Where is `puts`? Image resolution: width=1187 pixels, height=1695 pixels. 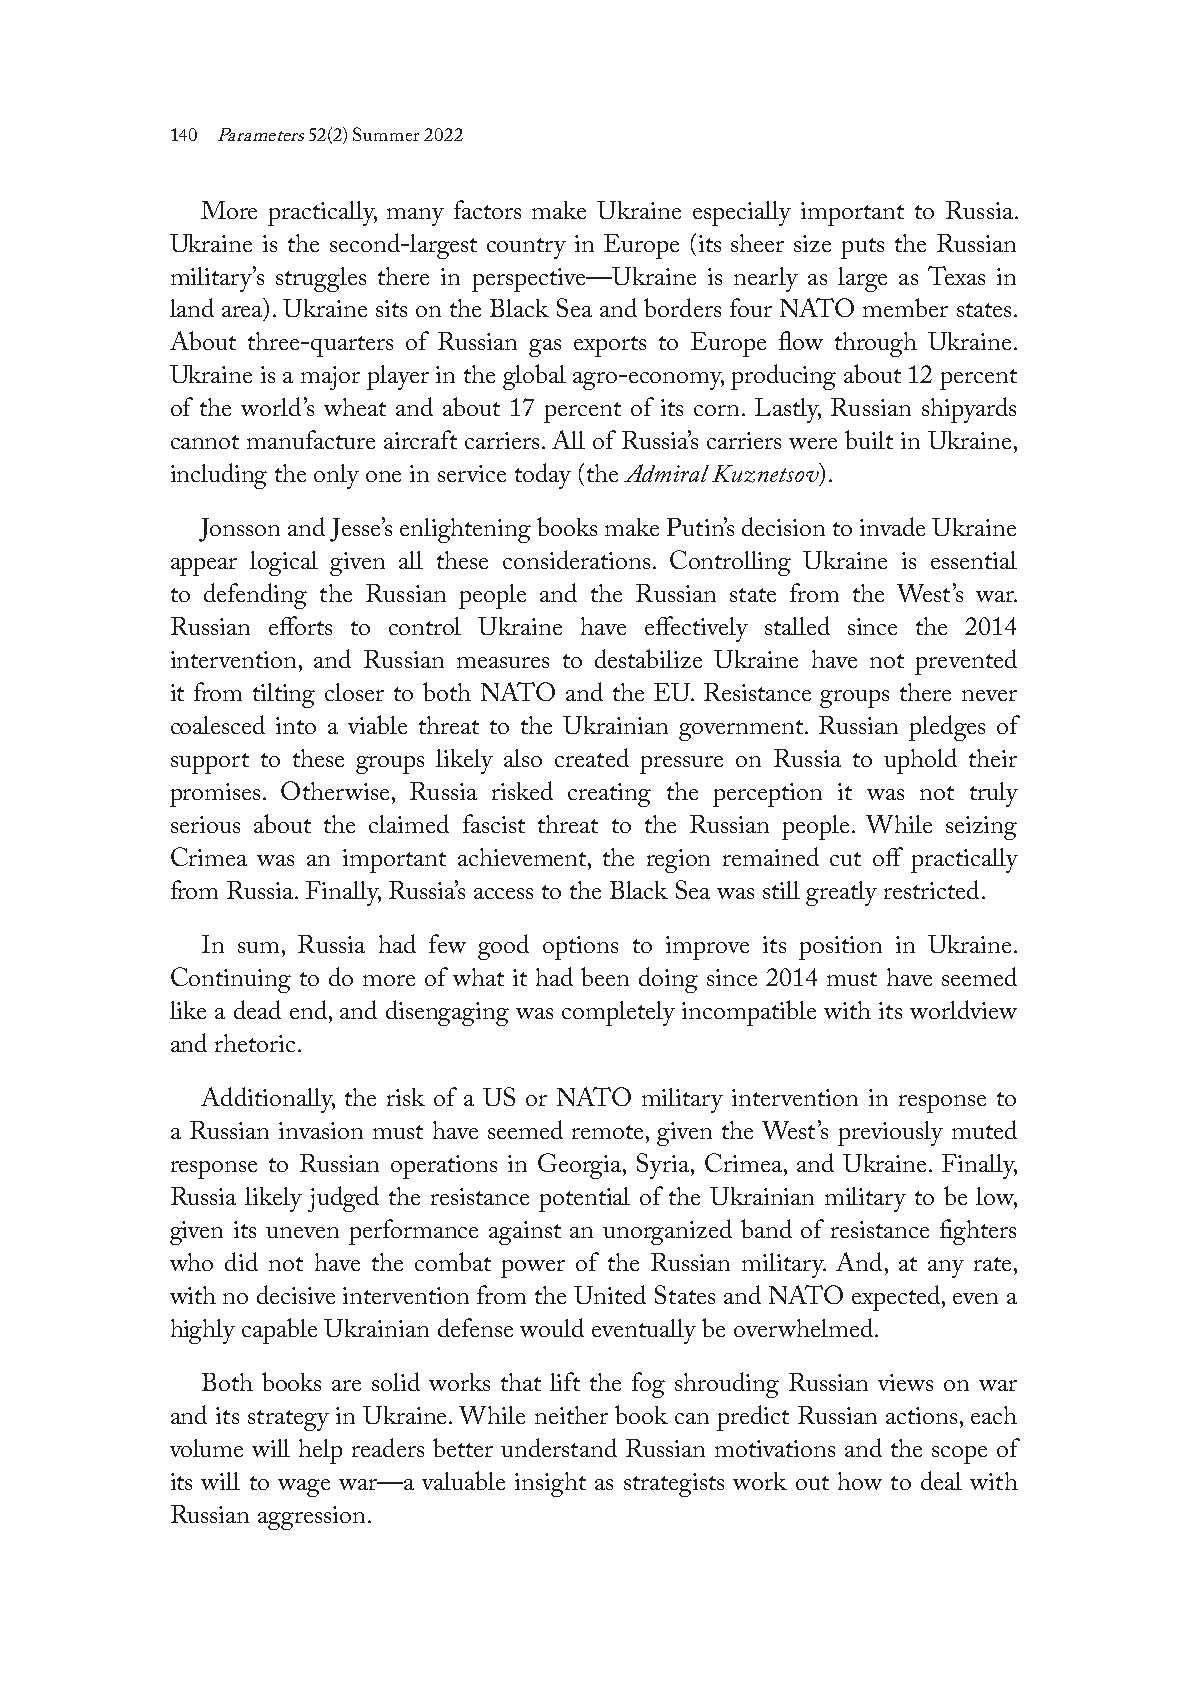 puts is located at coordinates (862, 248).
